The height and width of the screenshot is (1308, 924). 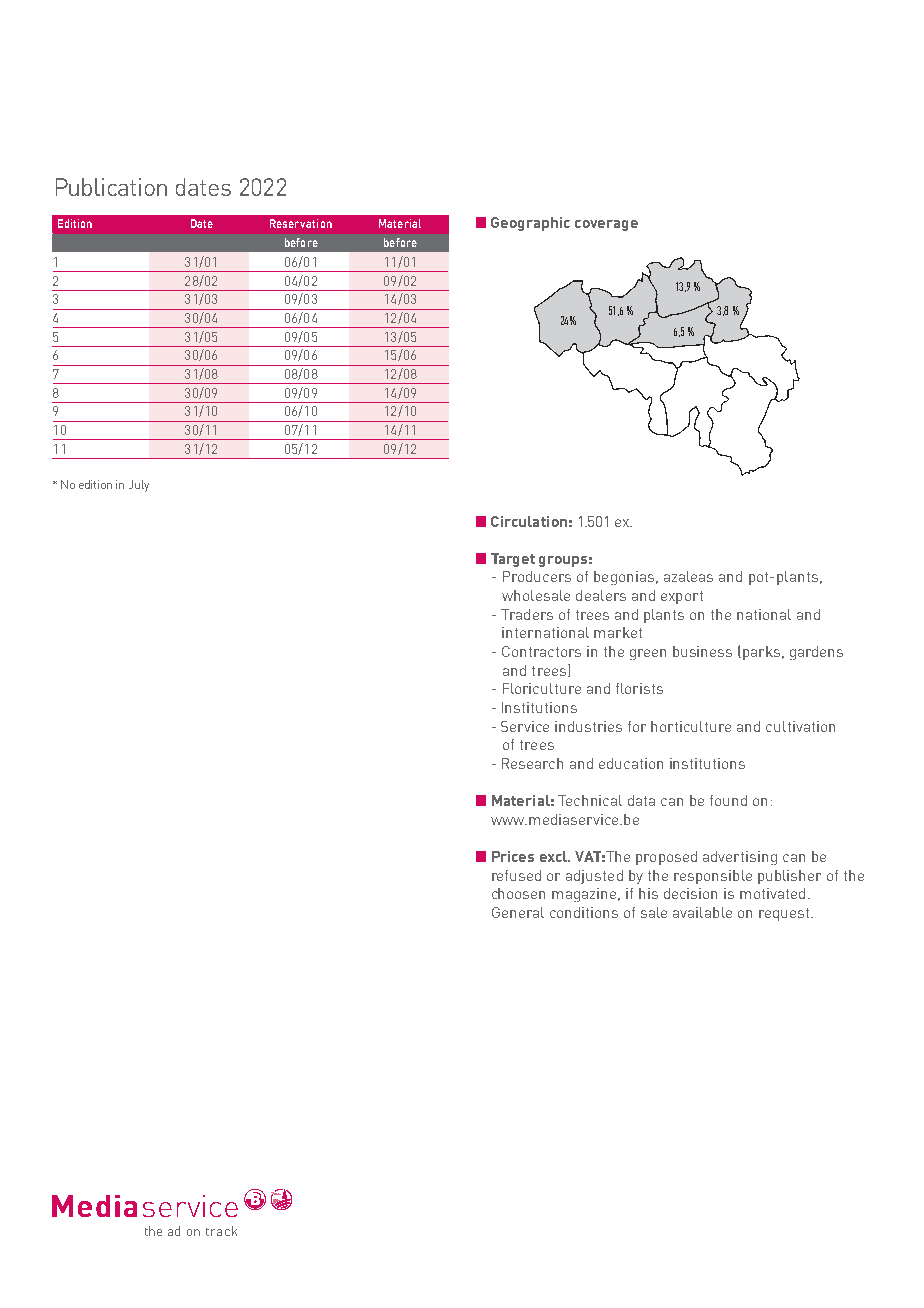 I want to click on Geographic, so click(x=530, y=224).
